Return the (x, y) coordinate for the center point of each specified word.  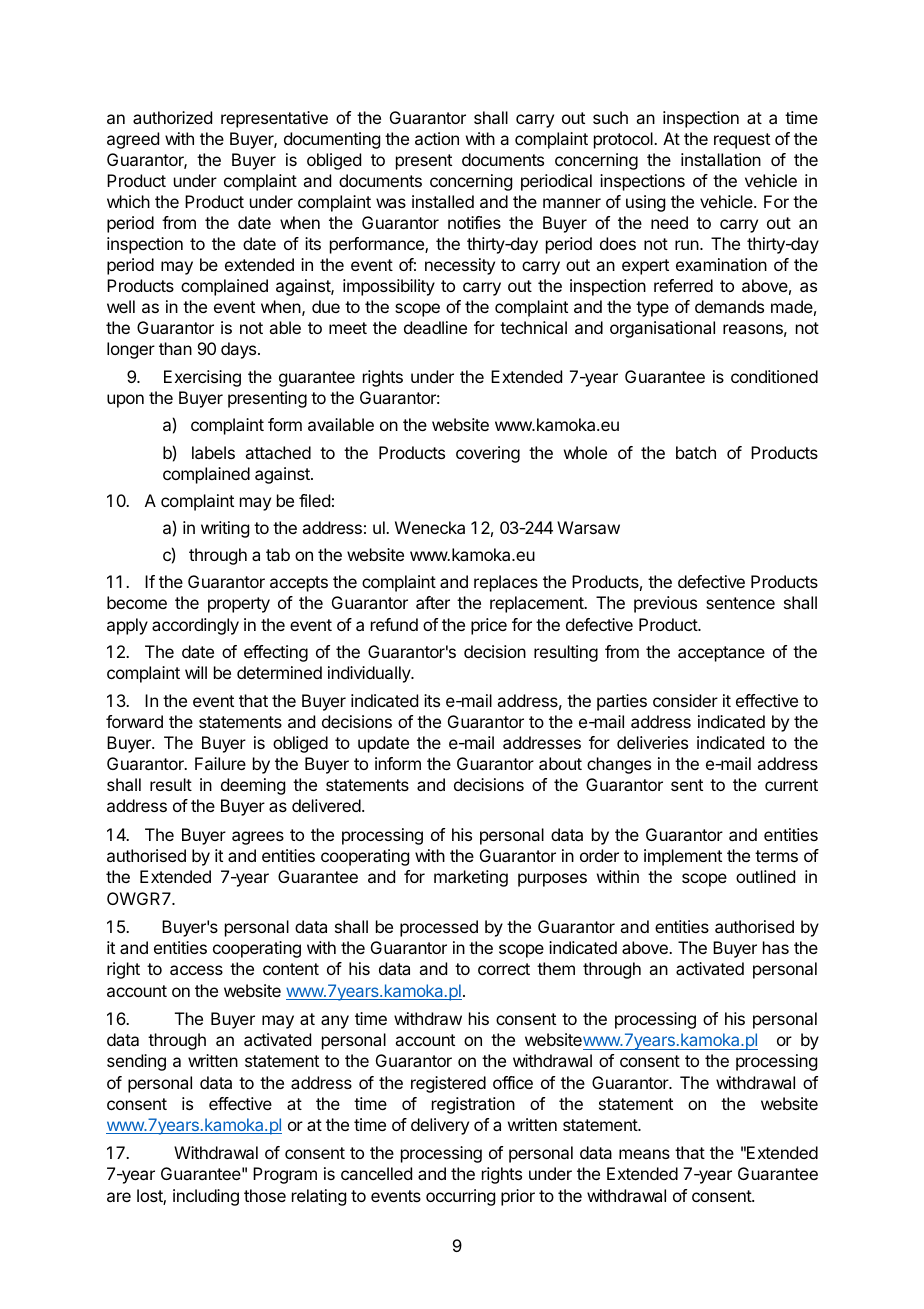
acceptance (721, 654)
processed (439, 928)
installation (721, 159)
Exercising (202, 378)
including (206, 1197)
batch (696, 452)
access (196, 970)
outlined (765, 876)
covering (488, 454)
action (437, 138)
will (196, 672)
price (489, 626)
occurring (460, 1197)
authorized (172, 117)
